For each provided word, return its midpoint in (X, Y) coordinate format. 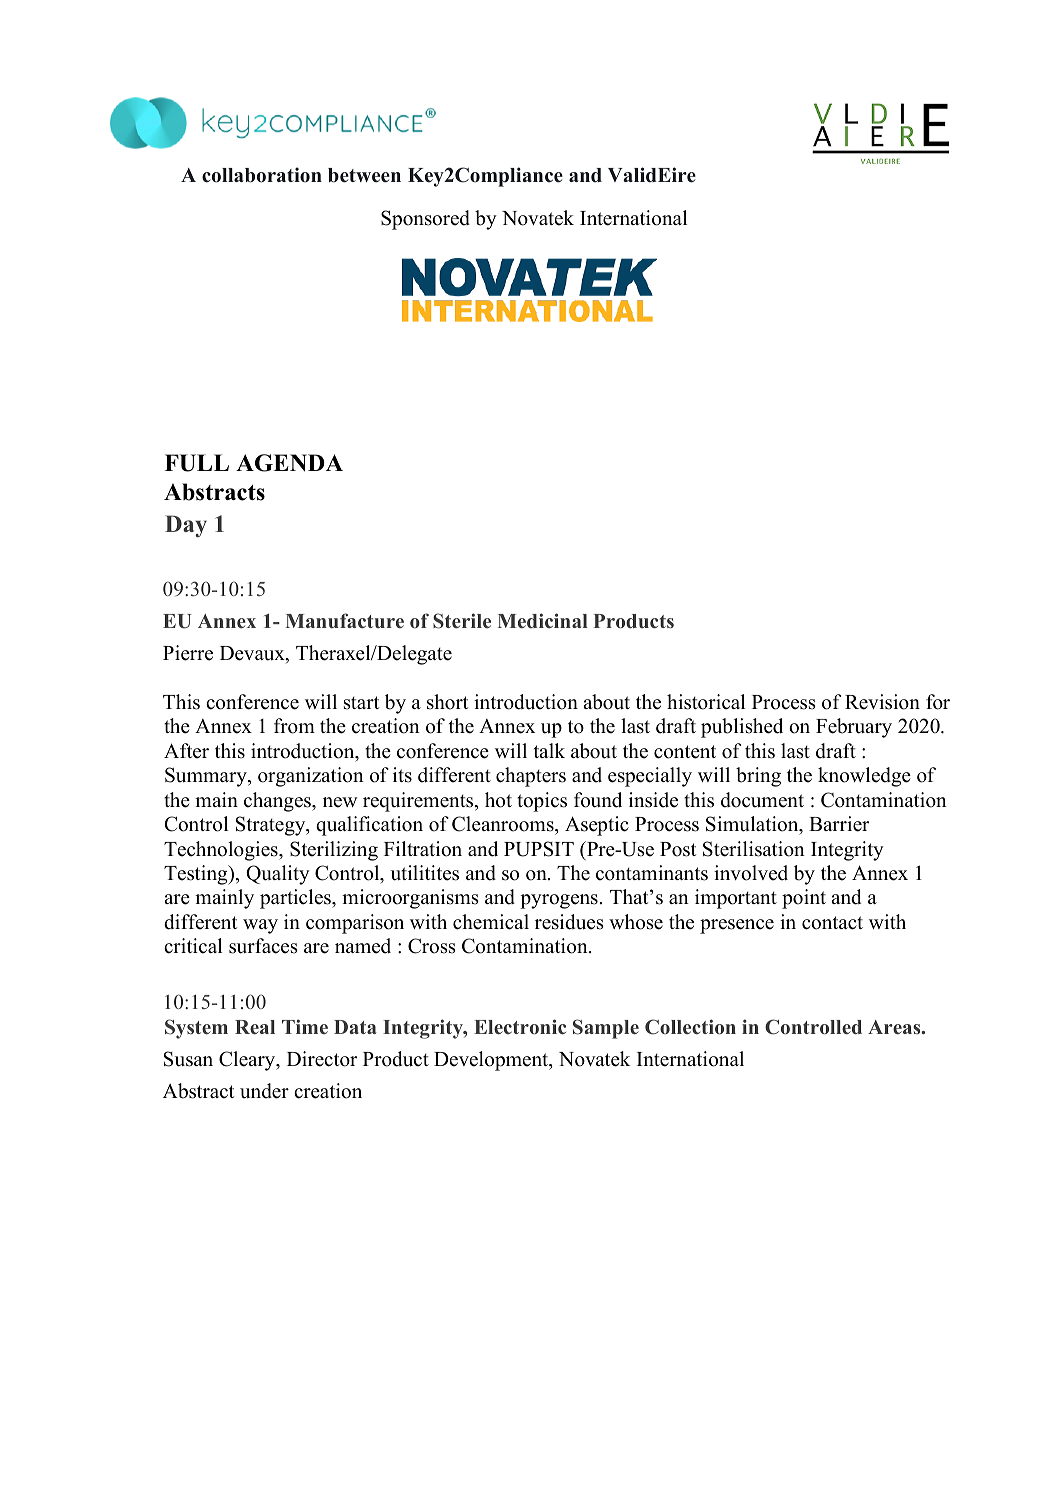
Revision (882, 702)
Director (322, 1059)
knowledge (864, 777)
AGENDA (289, 463)
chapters (531, 777)
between (364, 175)
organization (311, 777)
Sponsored (425, 220)
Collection (690, 1027)
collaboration (262, 175)
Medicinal (543, 620)
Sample (606, 1029)
